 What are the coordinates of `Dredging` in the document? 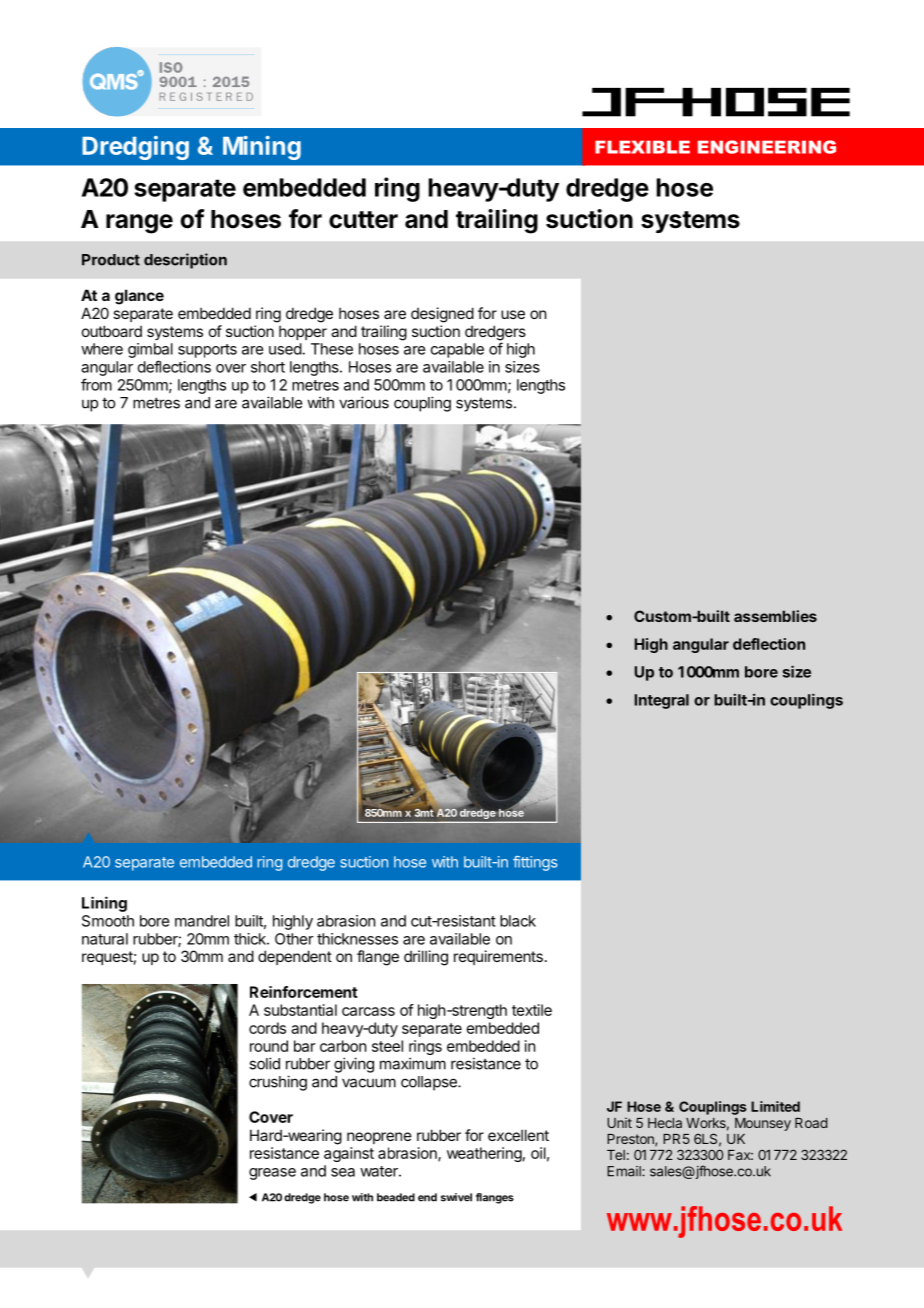 It's located at (135, 148).
